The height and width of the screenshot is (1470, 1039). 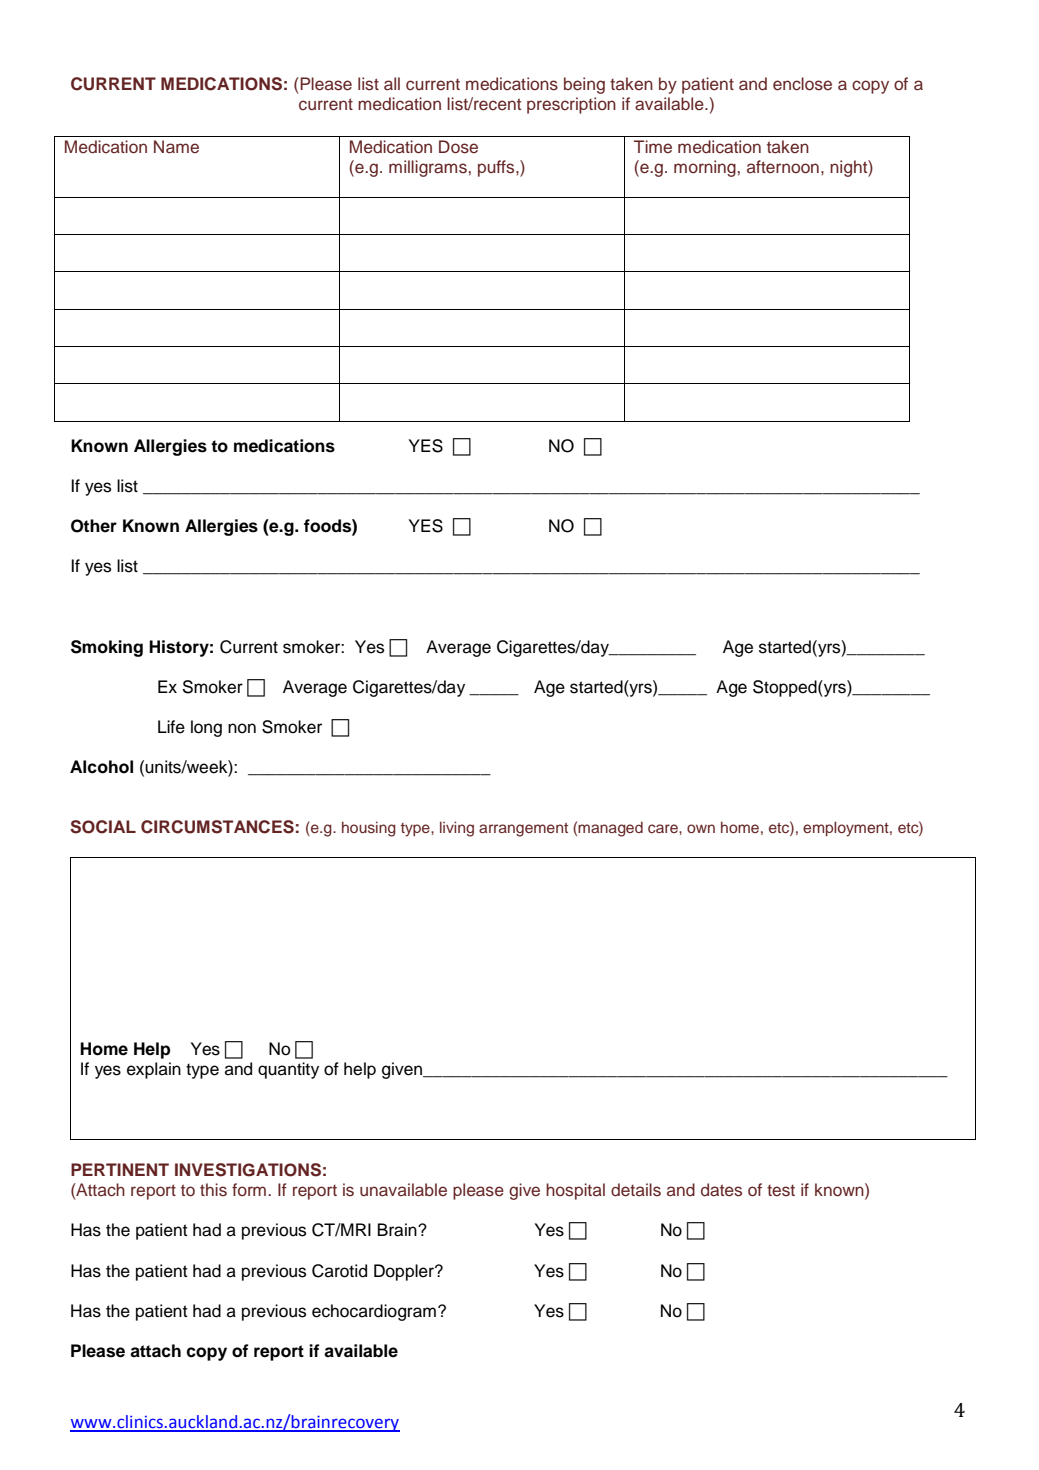 What do you see at coordinates (405, 1272) in the screenshot?
I see `Doppler` at bounding box center [405, 1272].
